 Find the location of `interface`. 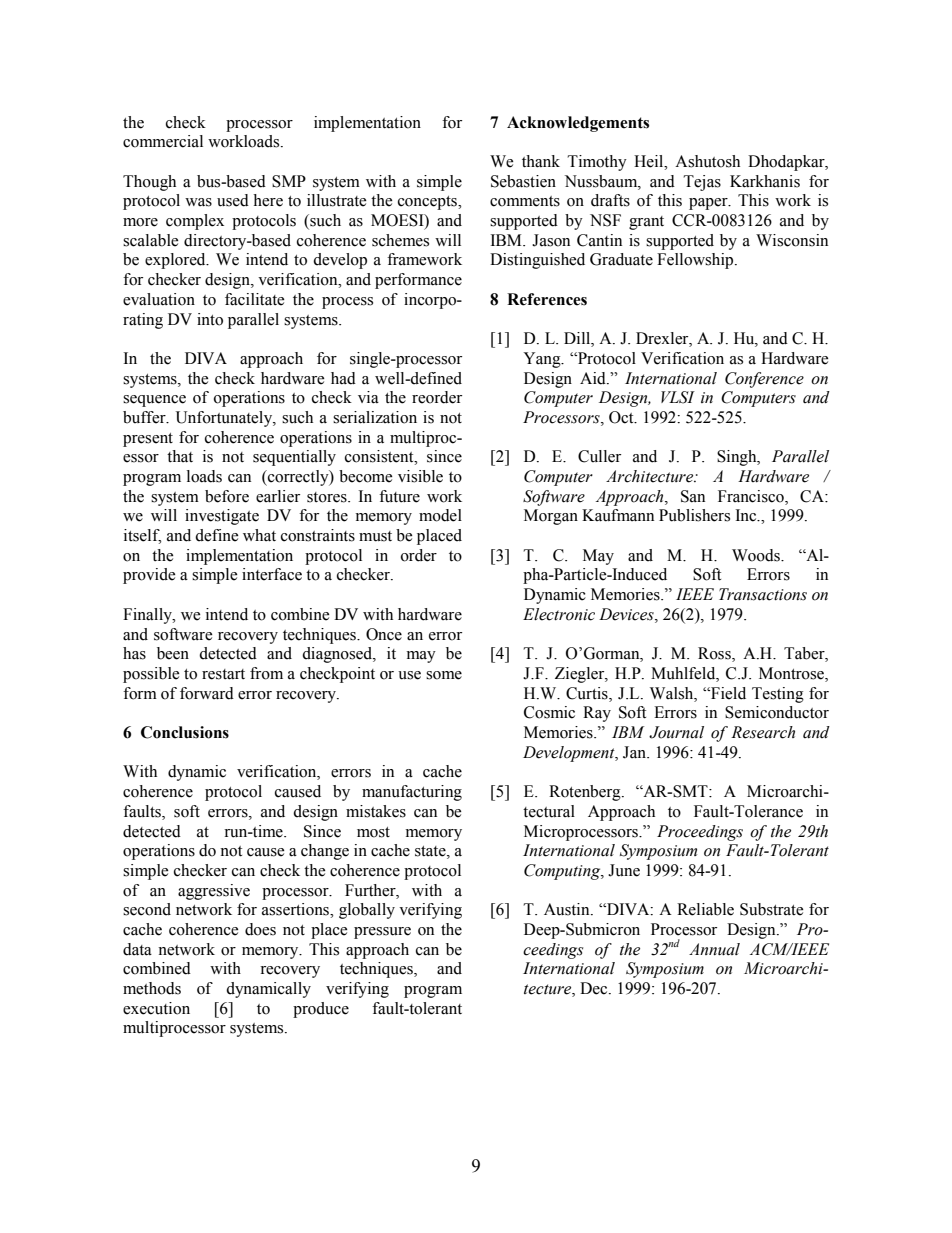

interface is located at coordinates (272, 574).
